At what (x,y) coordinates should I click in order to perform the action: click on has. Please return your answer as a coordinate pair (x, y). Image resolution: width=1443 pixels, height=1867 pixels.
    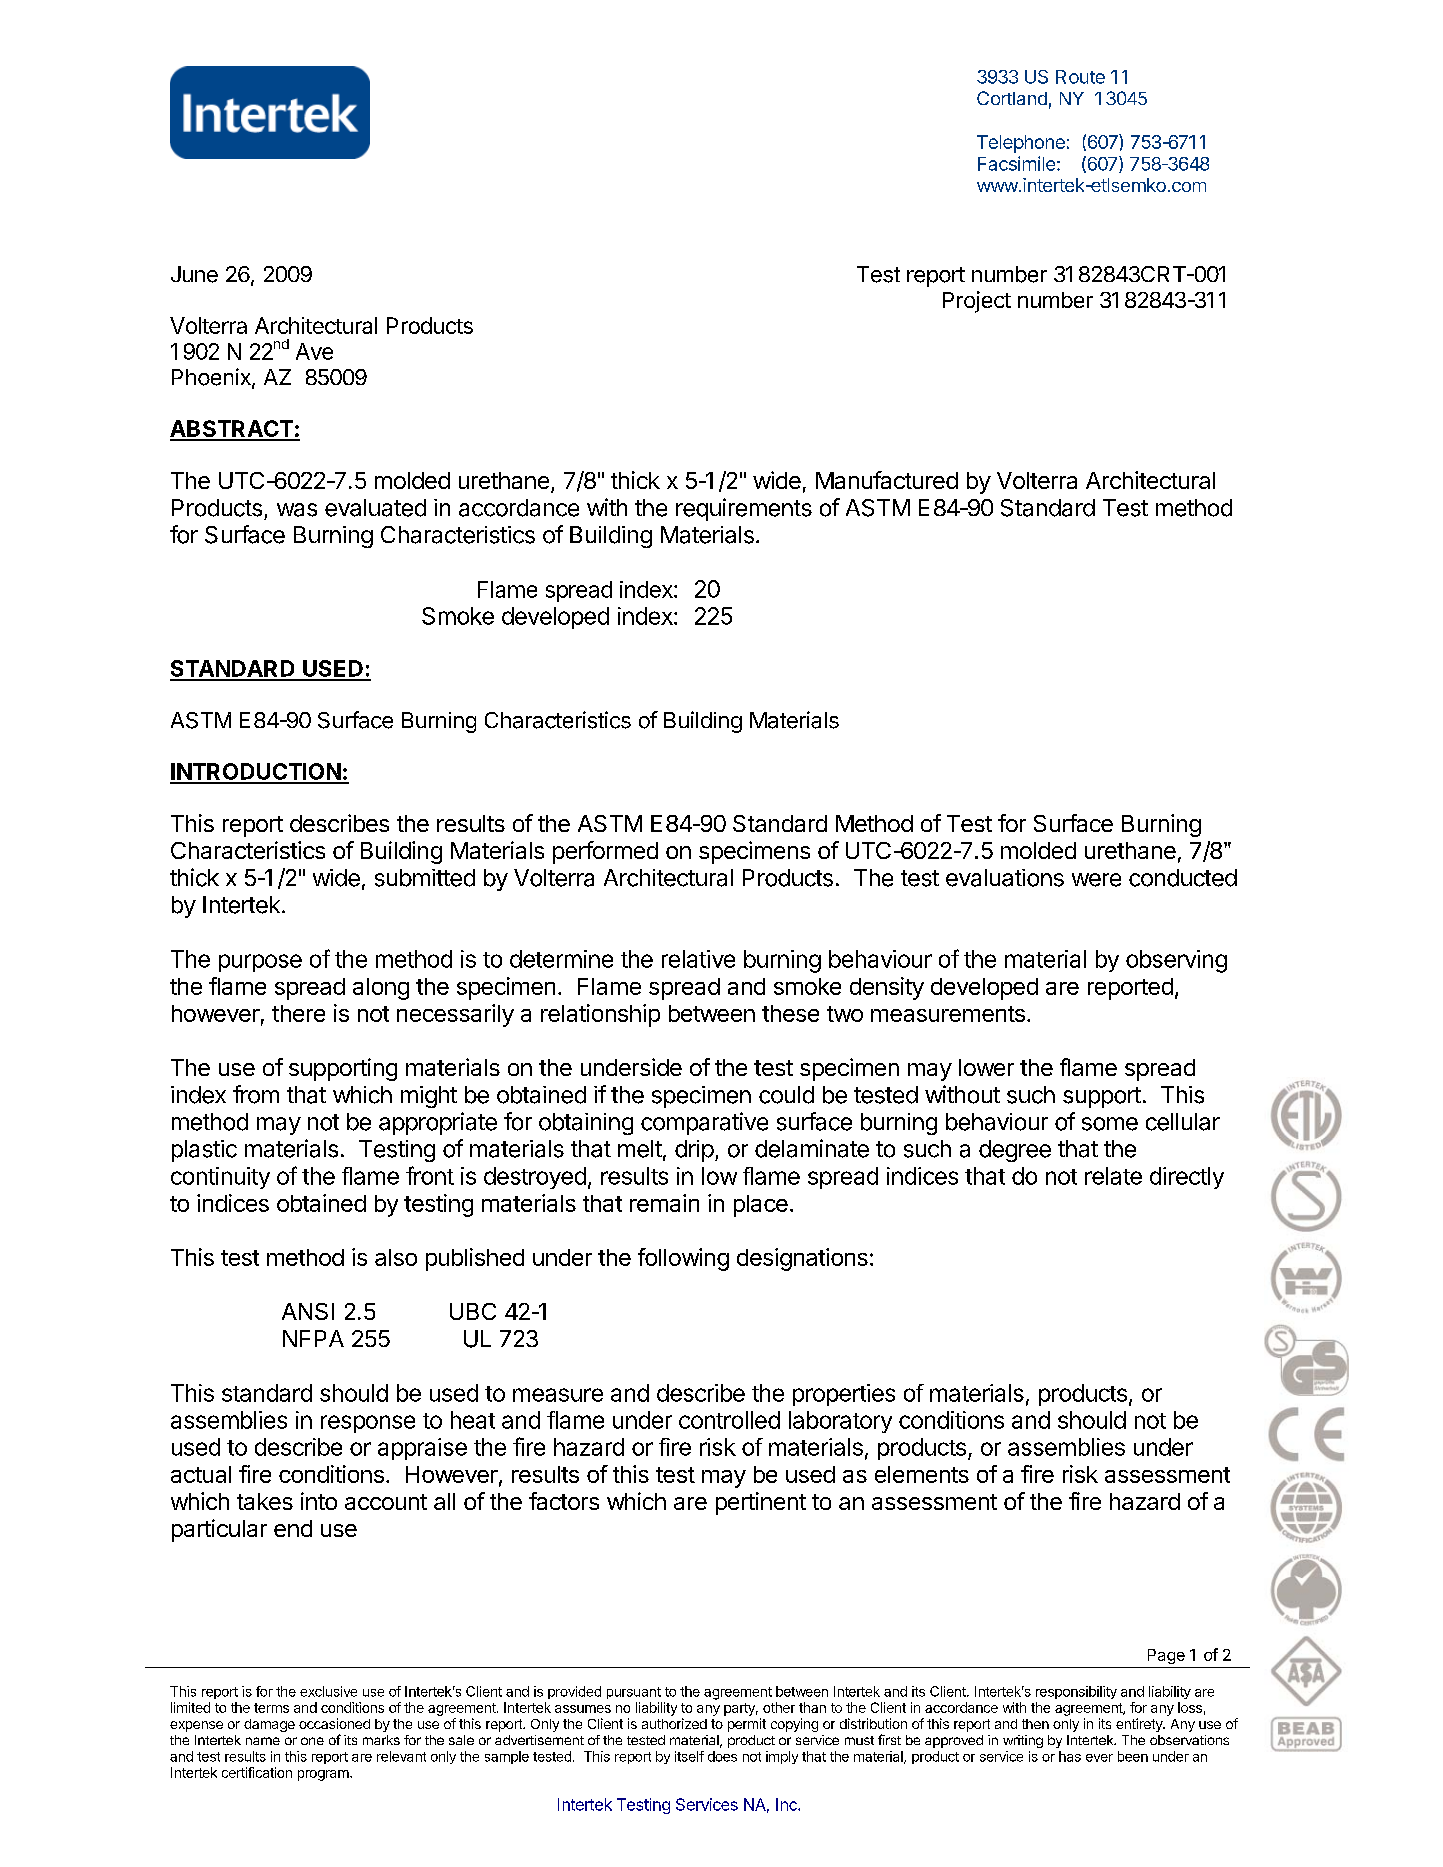
    Looking at the image, I should click on (1070, 1756).
